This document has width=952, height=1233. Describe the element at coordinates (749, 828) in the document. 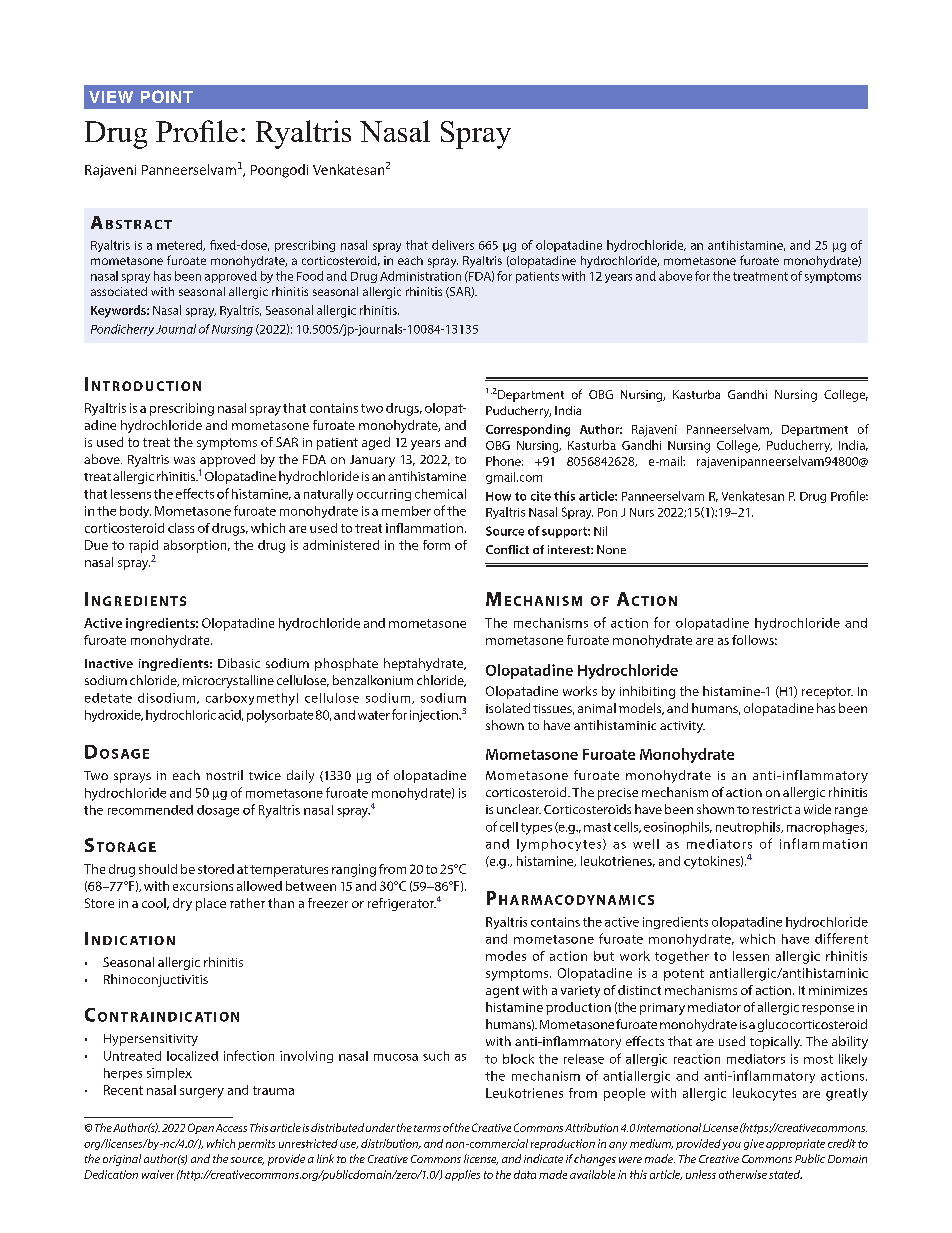

I see `neutrophils` at that location.
